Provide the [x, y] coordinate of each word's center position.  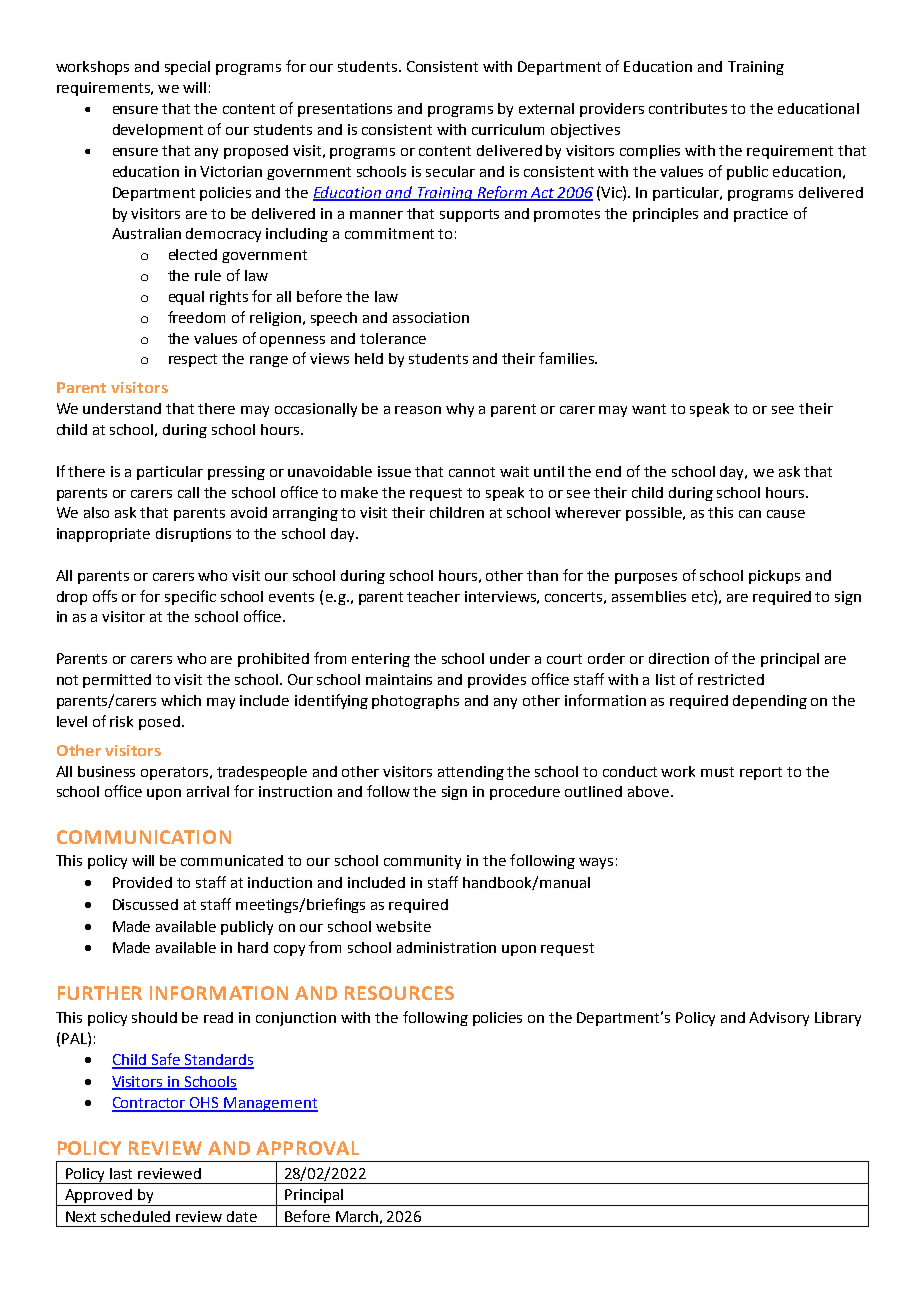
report [761, 773]
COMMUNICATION [144, 837]
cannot [472, 472]
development [158, 131]
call [188, 492]
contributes [688, 108]
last [121, 1173]
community [422, 862]
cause [786, 514]
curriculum [508, 129]
